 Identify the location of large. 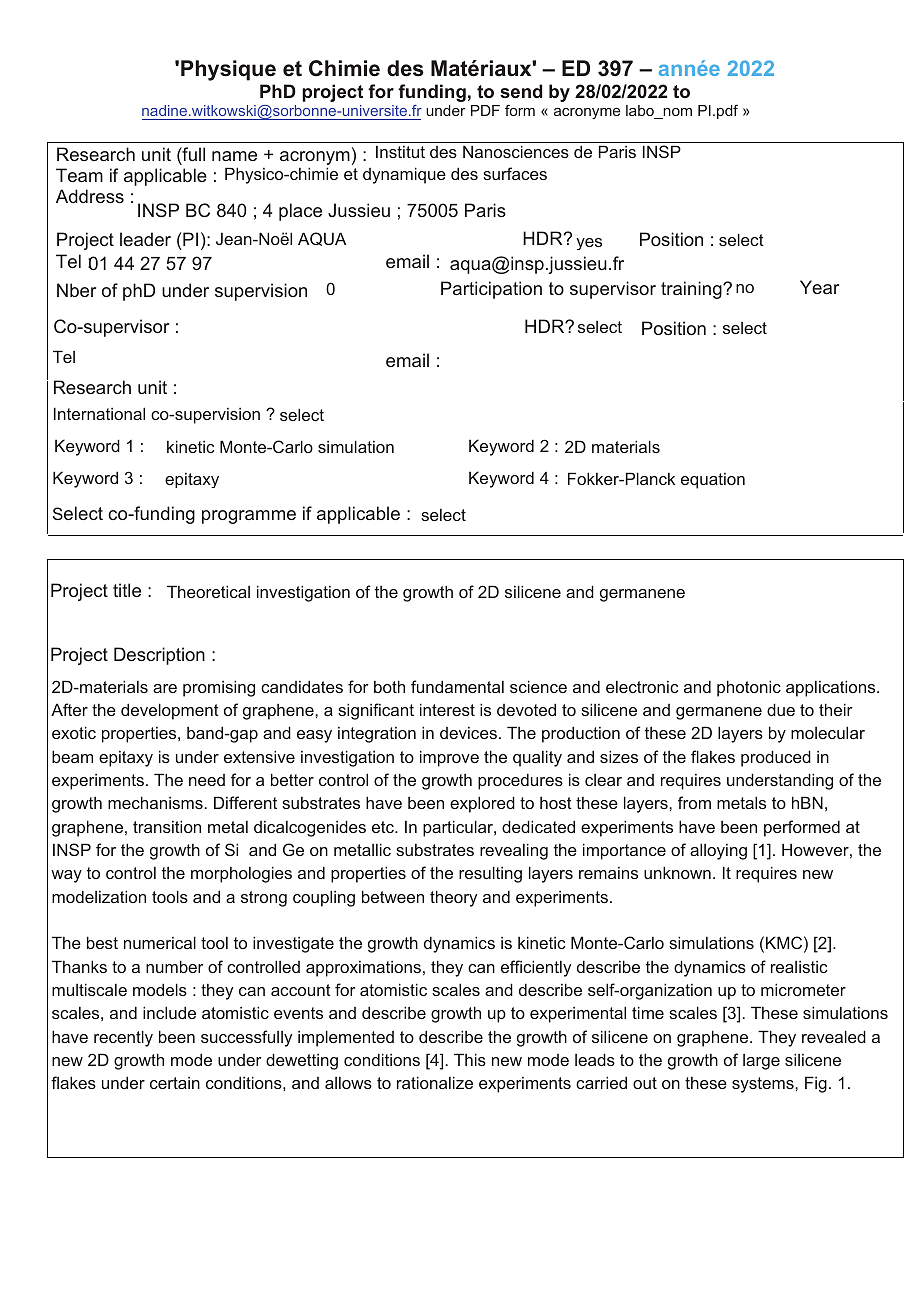
(761, 1062).
